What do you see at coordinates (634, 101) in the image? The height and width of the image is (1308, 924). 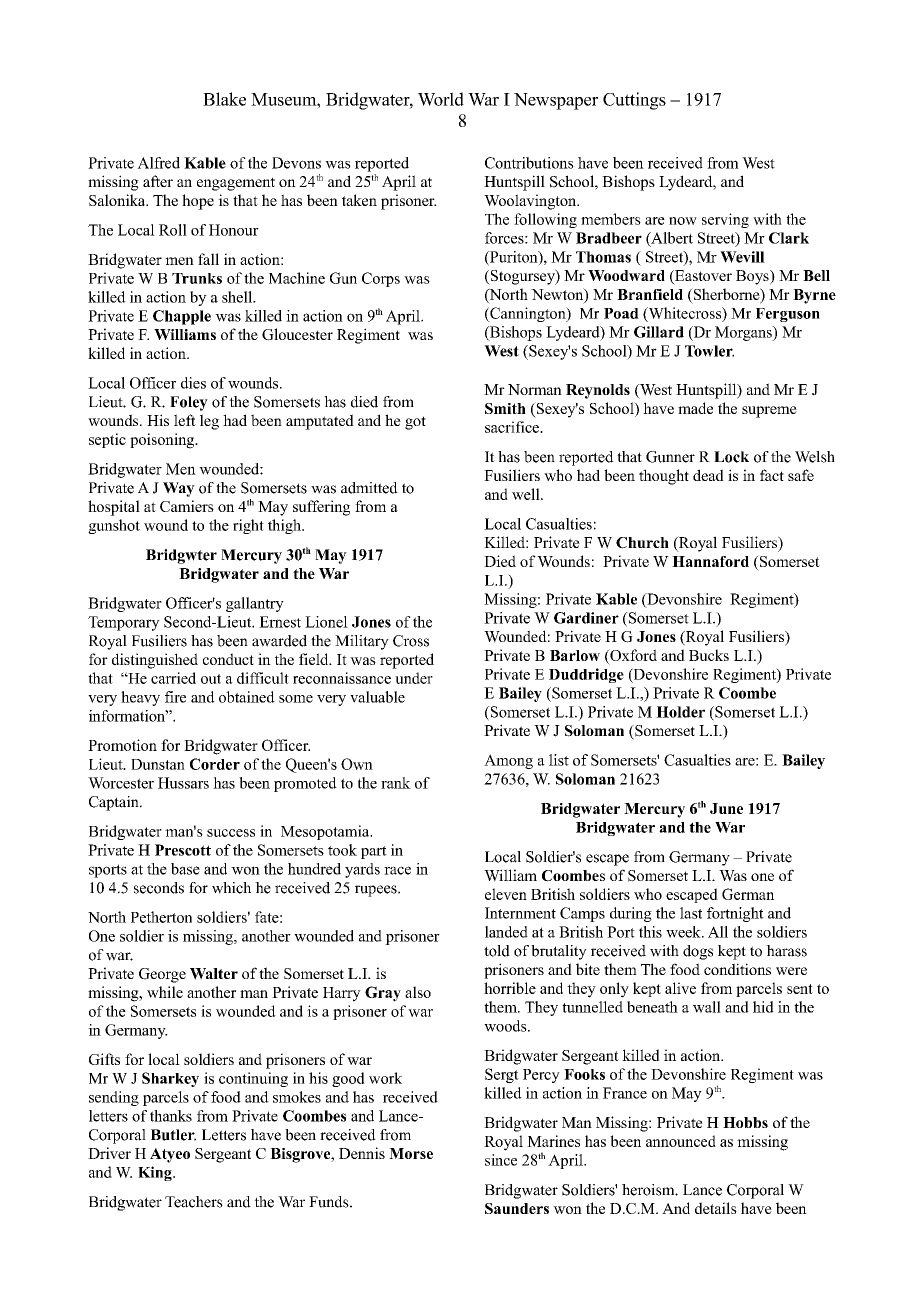 I see `Cuttings` at bounding box center [634, 101].
